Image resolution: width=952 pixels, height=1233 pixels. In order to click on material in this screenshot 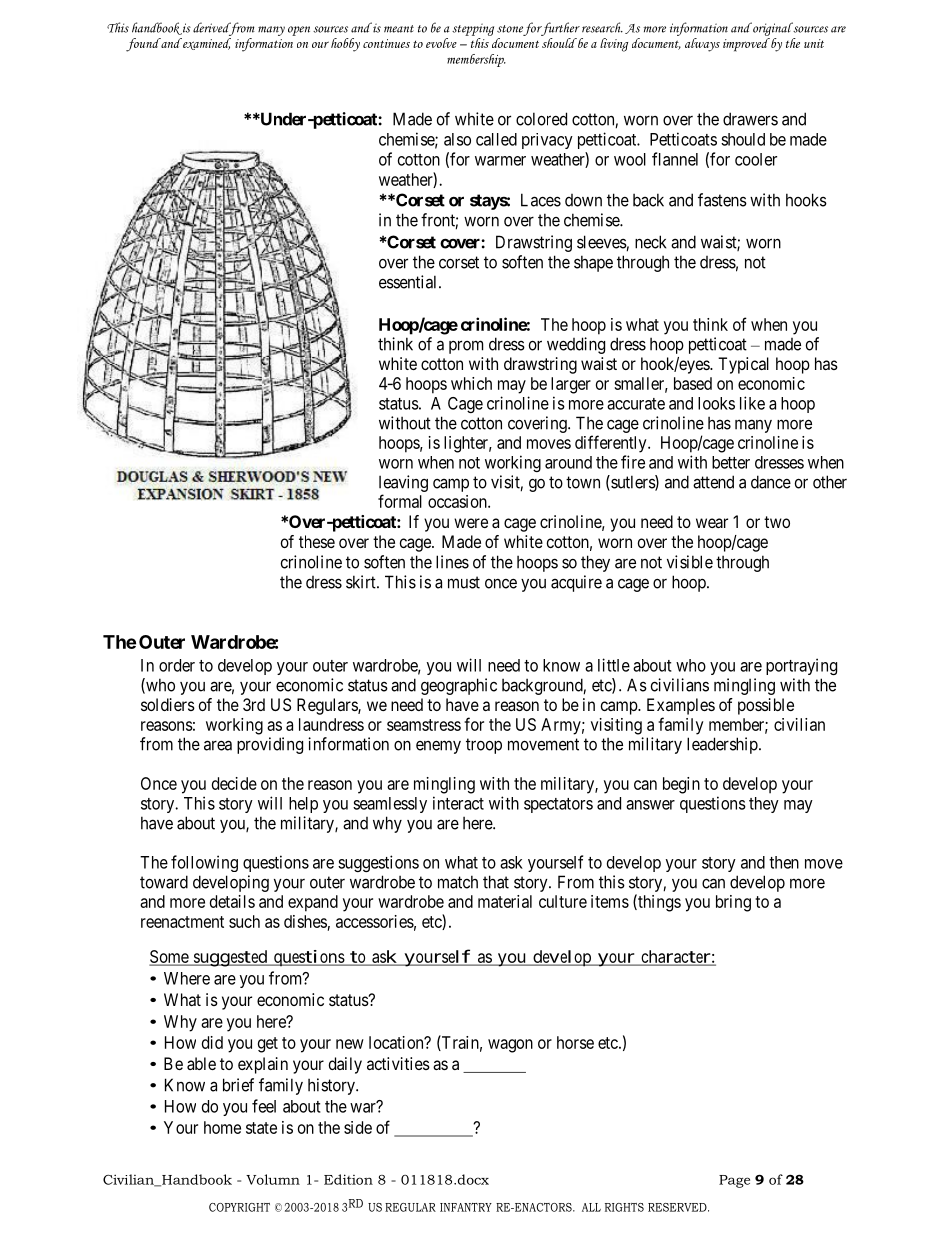, I will do `click(505, 901)`.
